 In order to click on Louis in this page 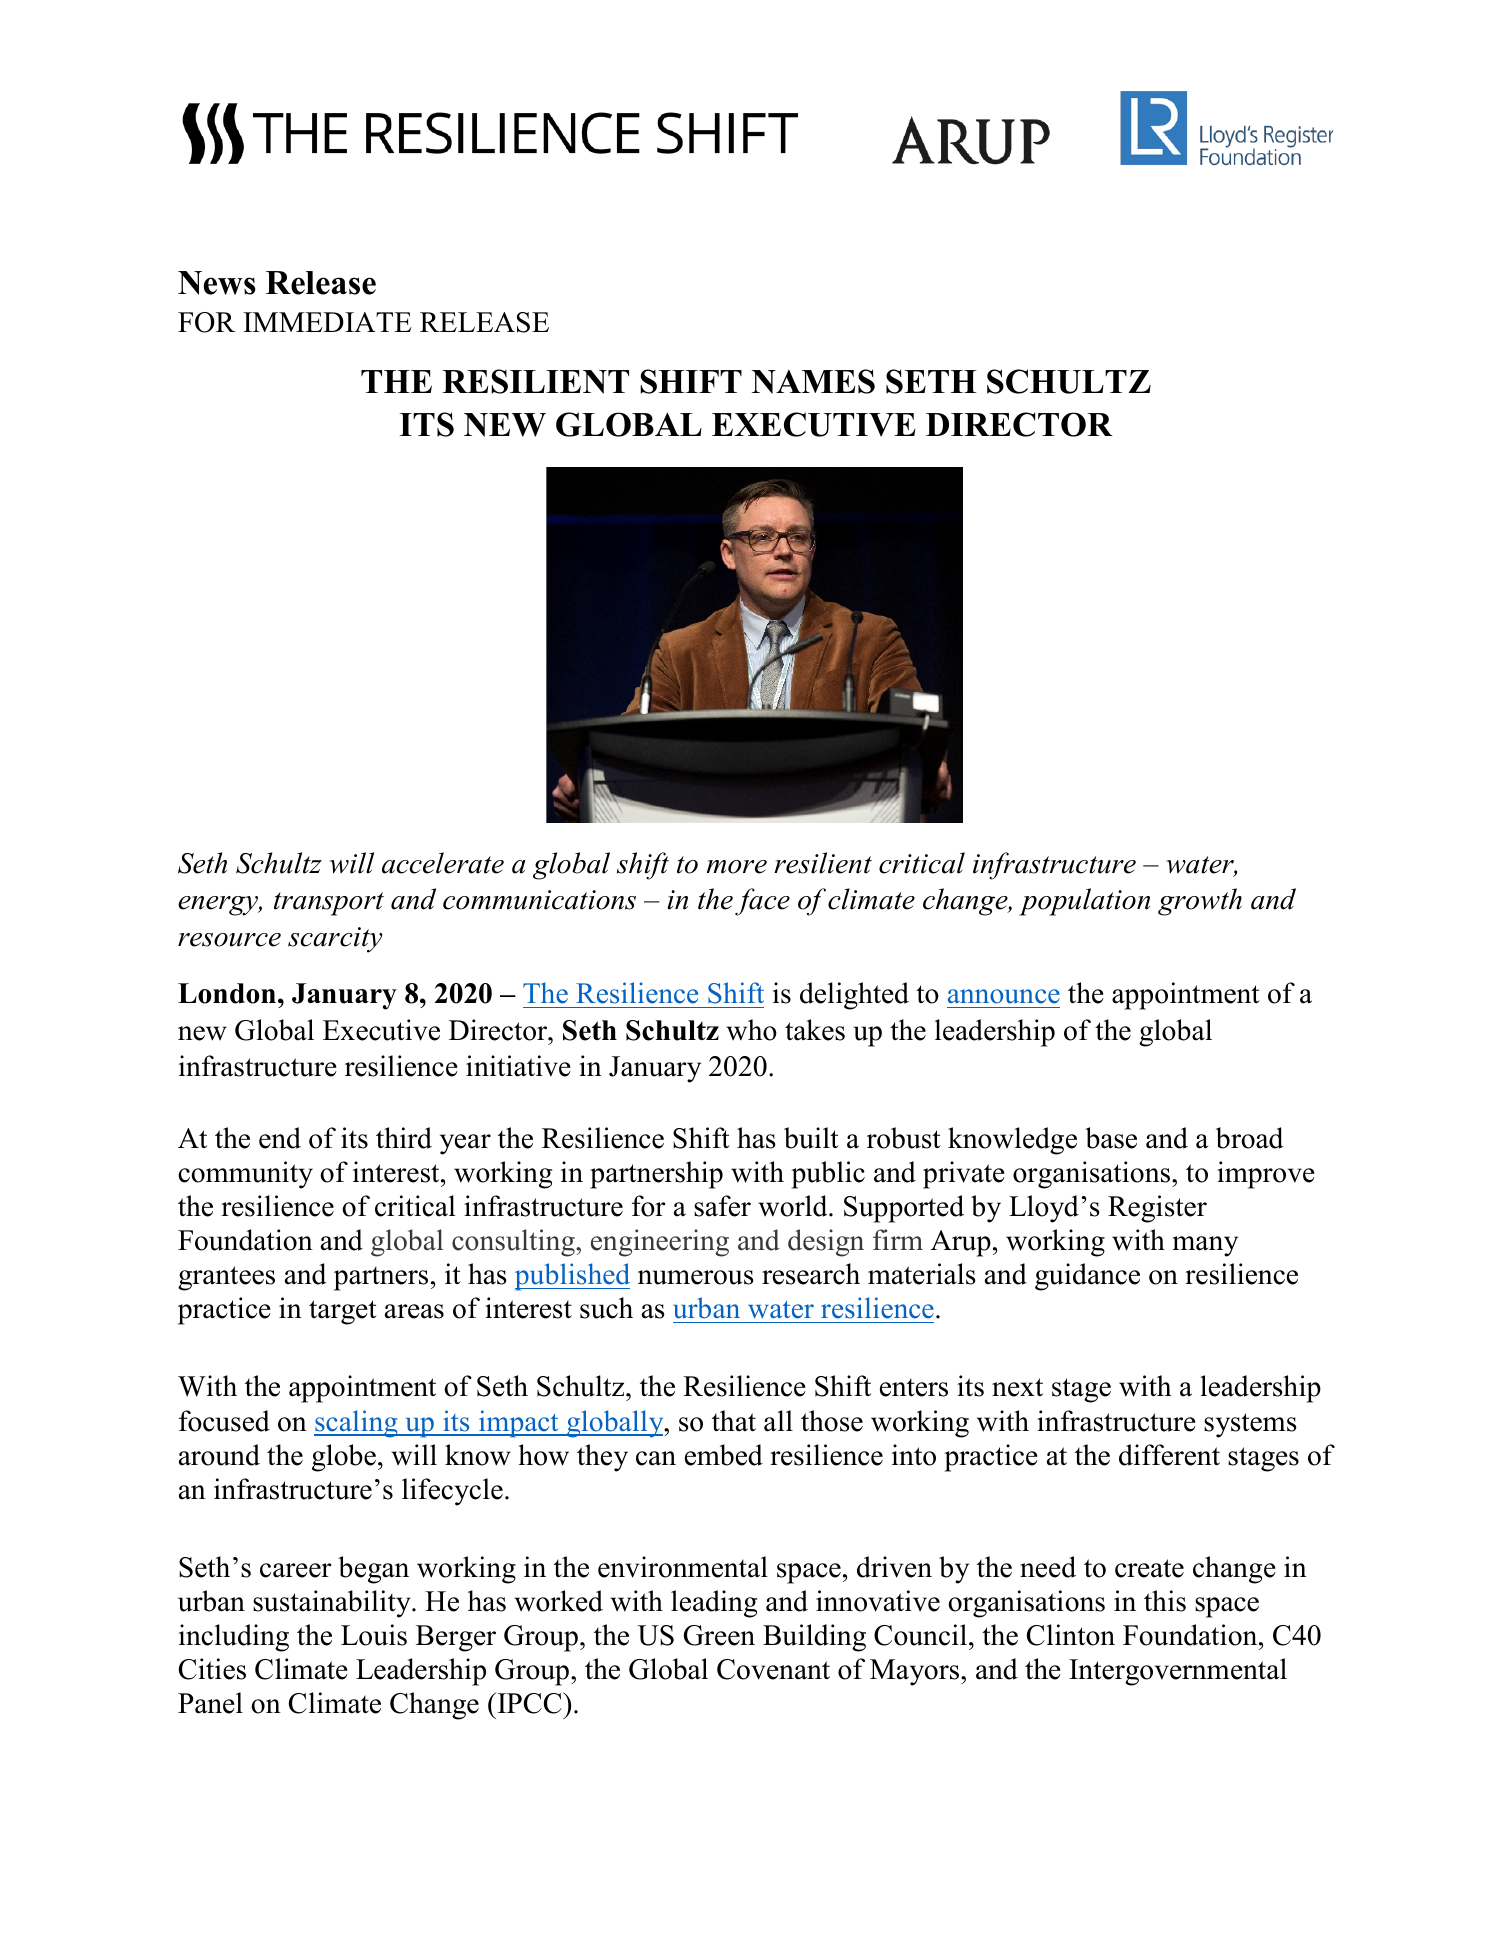, I will do `click(374, 1635)`.
